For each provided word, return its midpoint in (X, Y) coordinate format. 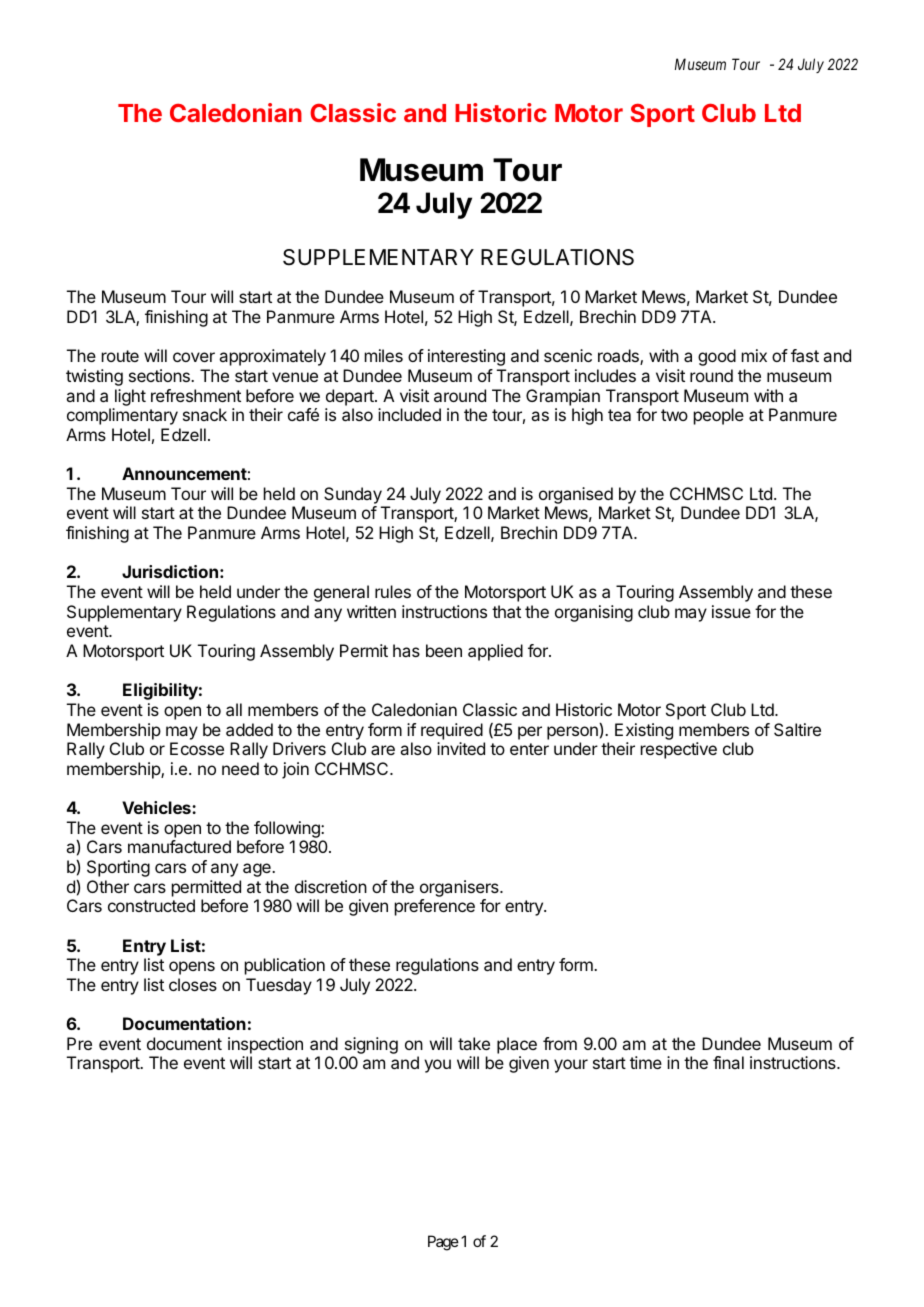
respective (679, 750)
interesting (466, 357)
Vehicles (157, 807)
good (717, 357)
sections (160, 375)
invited (461, 748)
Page (443, 1243)
